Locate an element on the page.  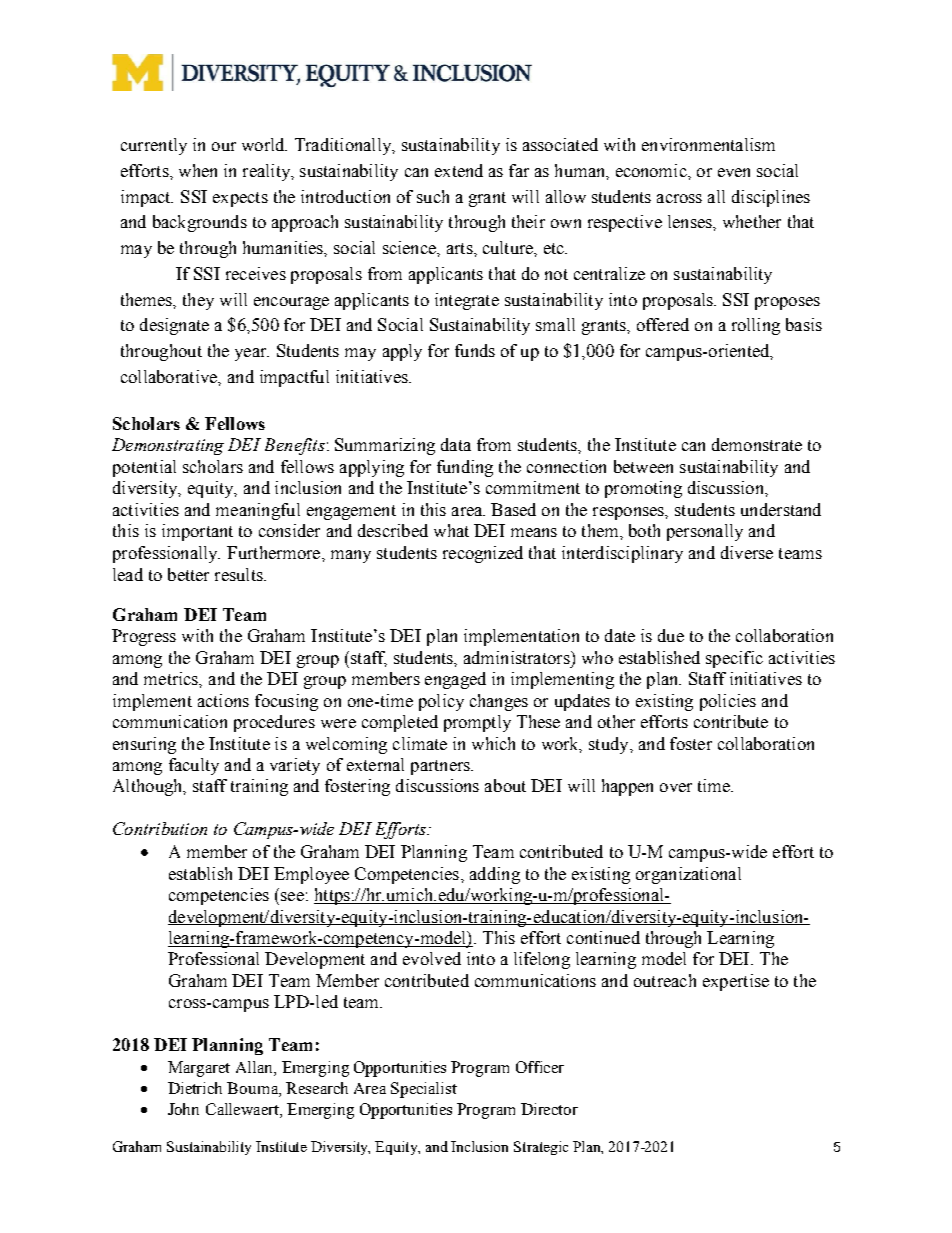
Specialist is located at coordinates (424, 1090).
